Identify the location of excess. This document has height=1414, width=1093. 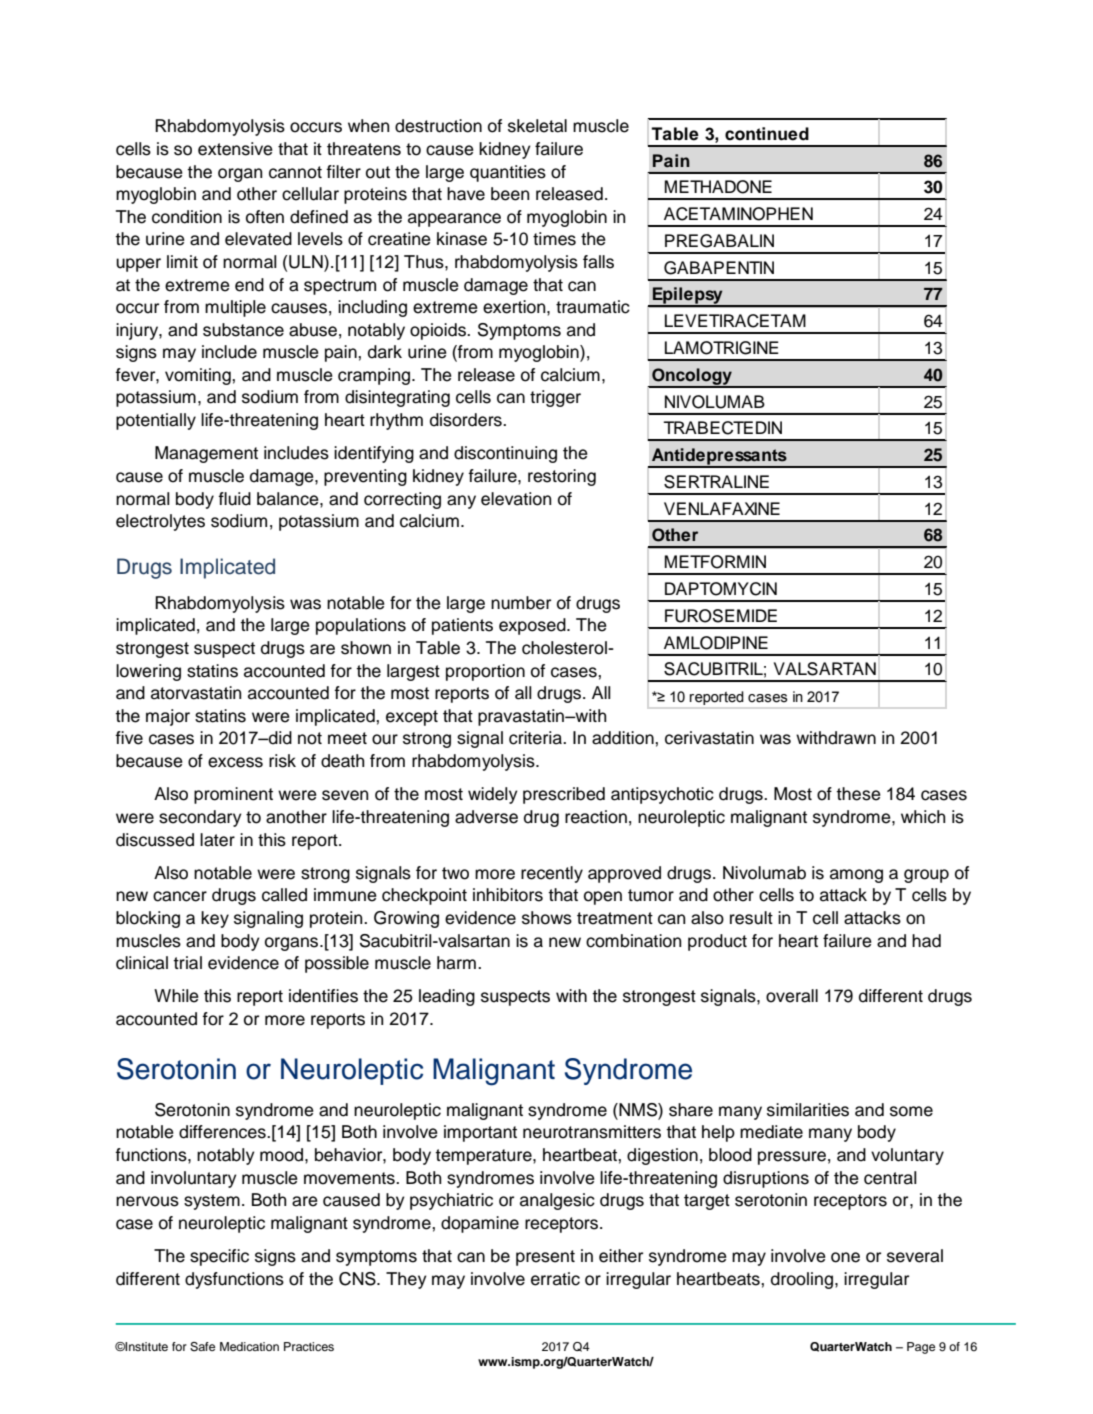
(235, 762).
